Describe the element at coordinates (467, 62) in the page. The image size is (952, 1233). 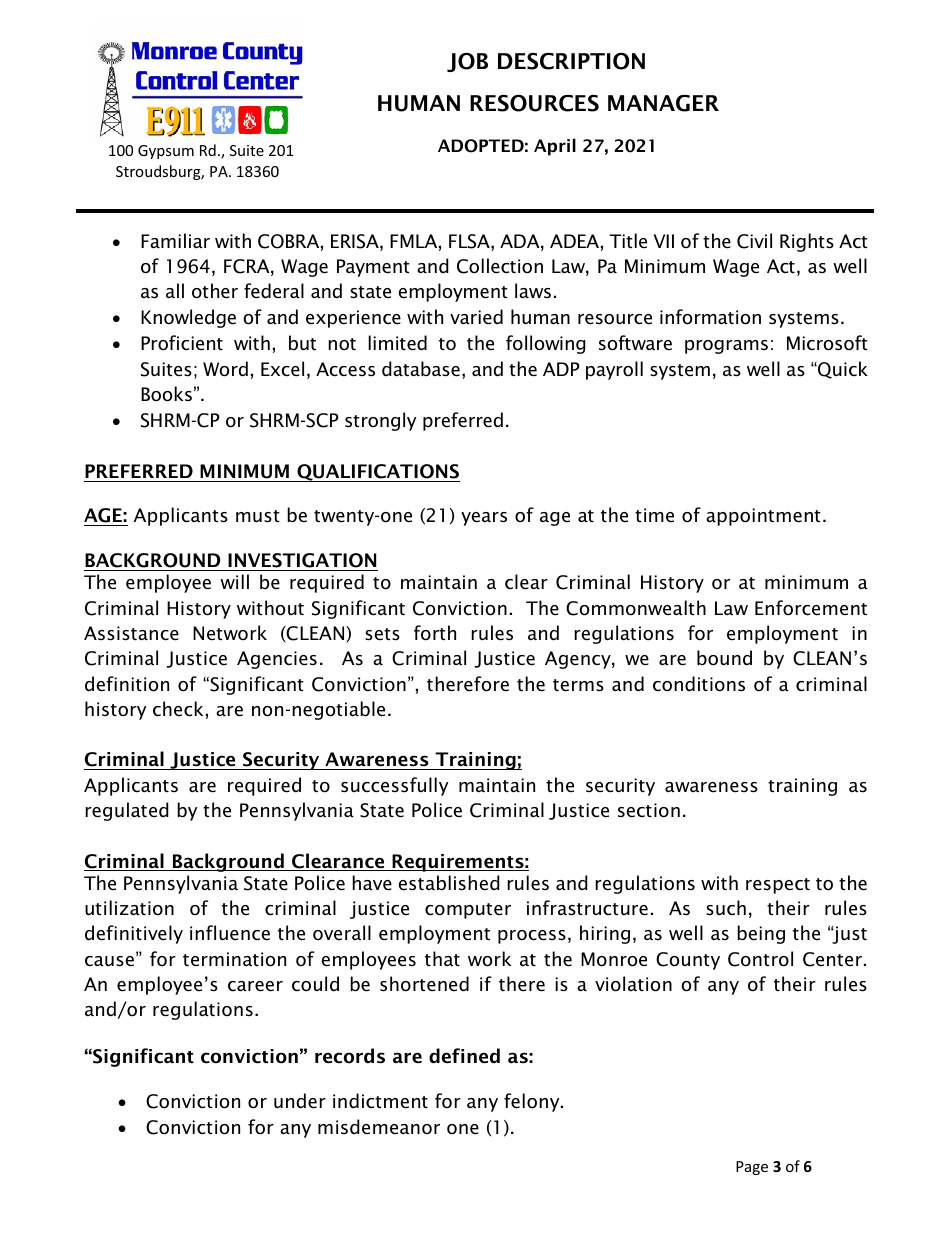
I see `JOB` at that location.
